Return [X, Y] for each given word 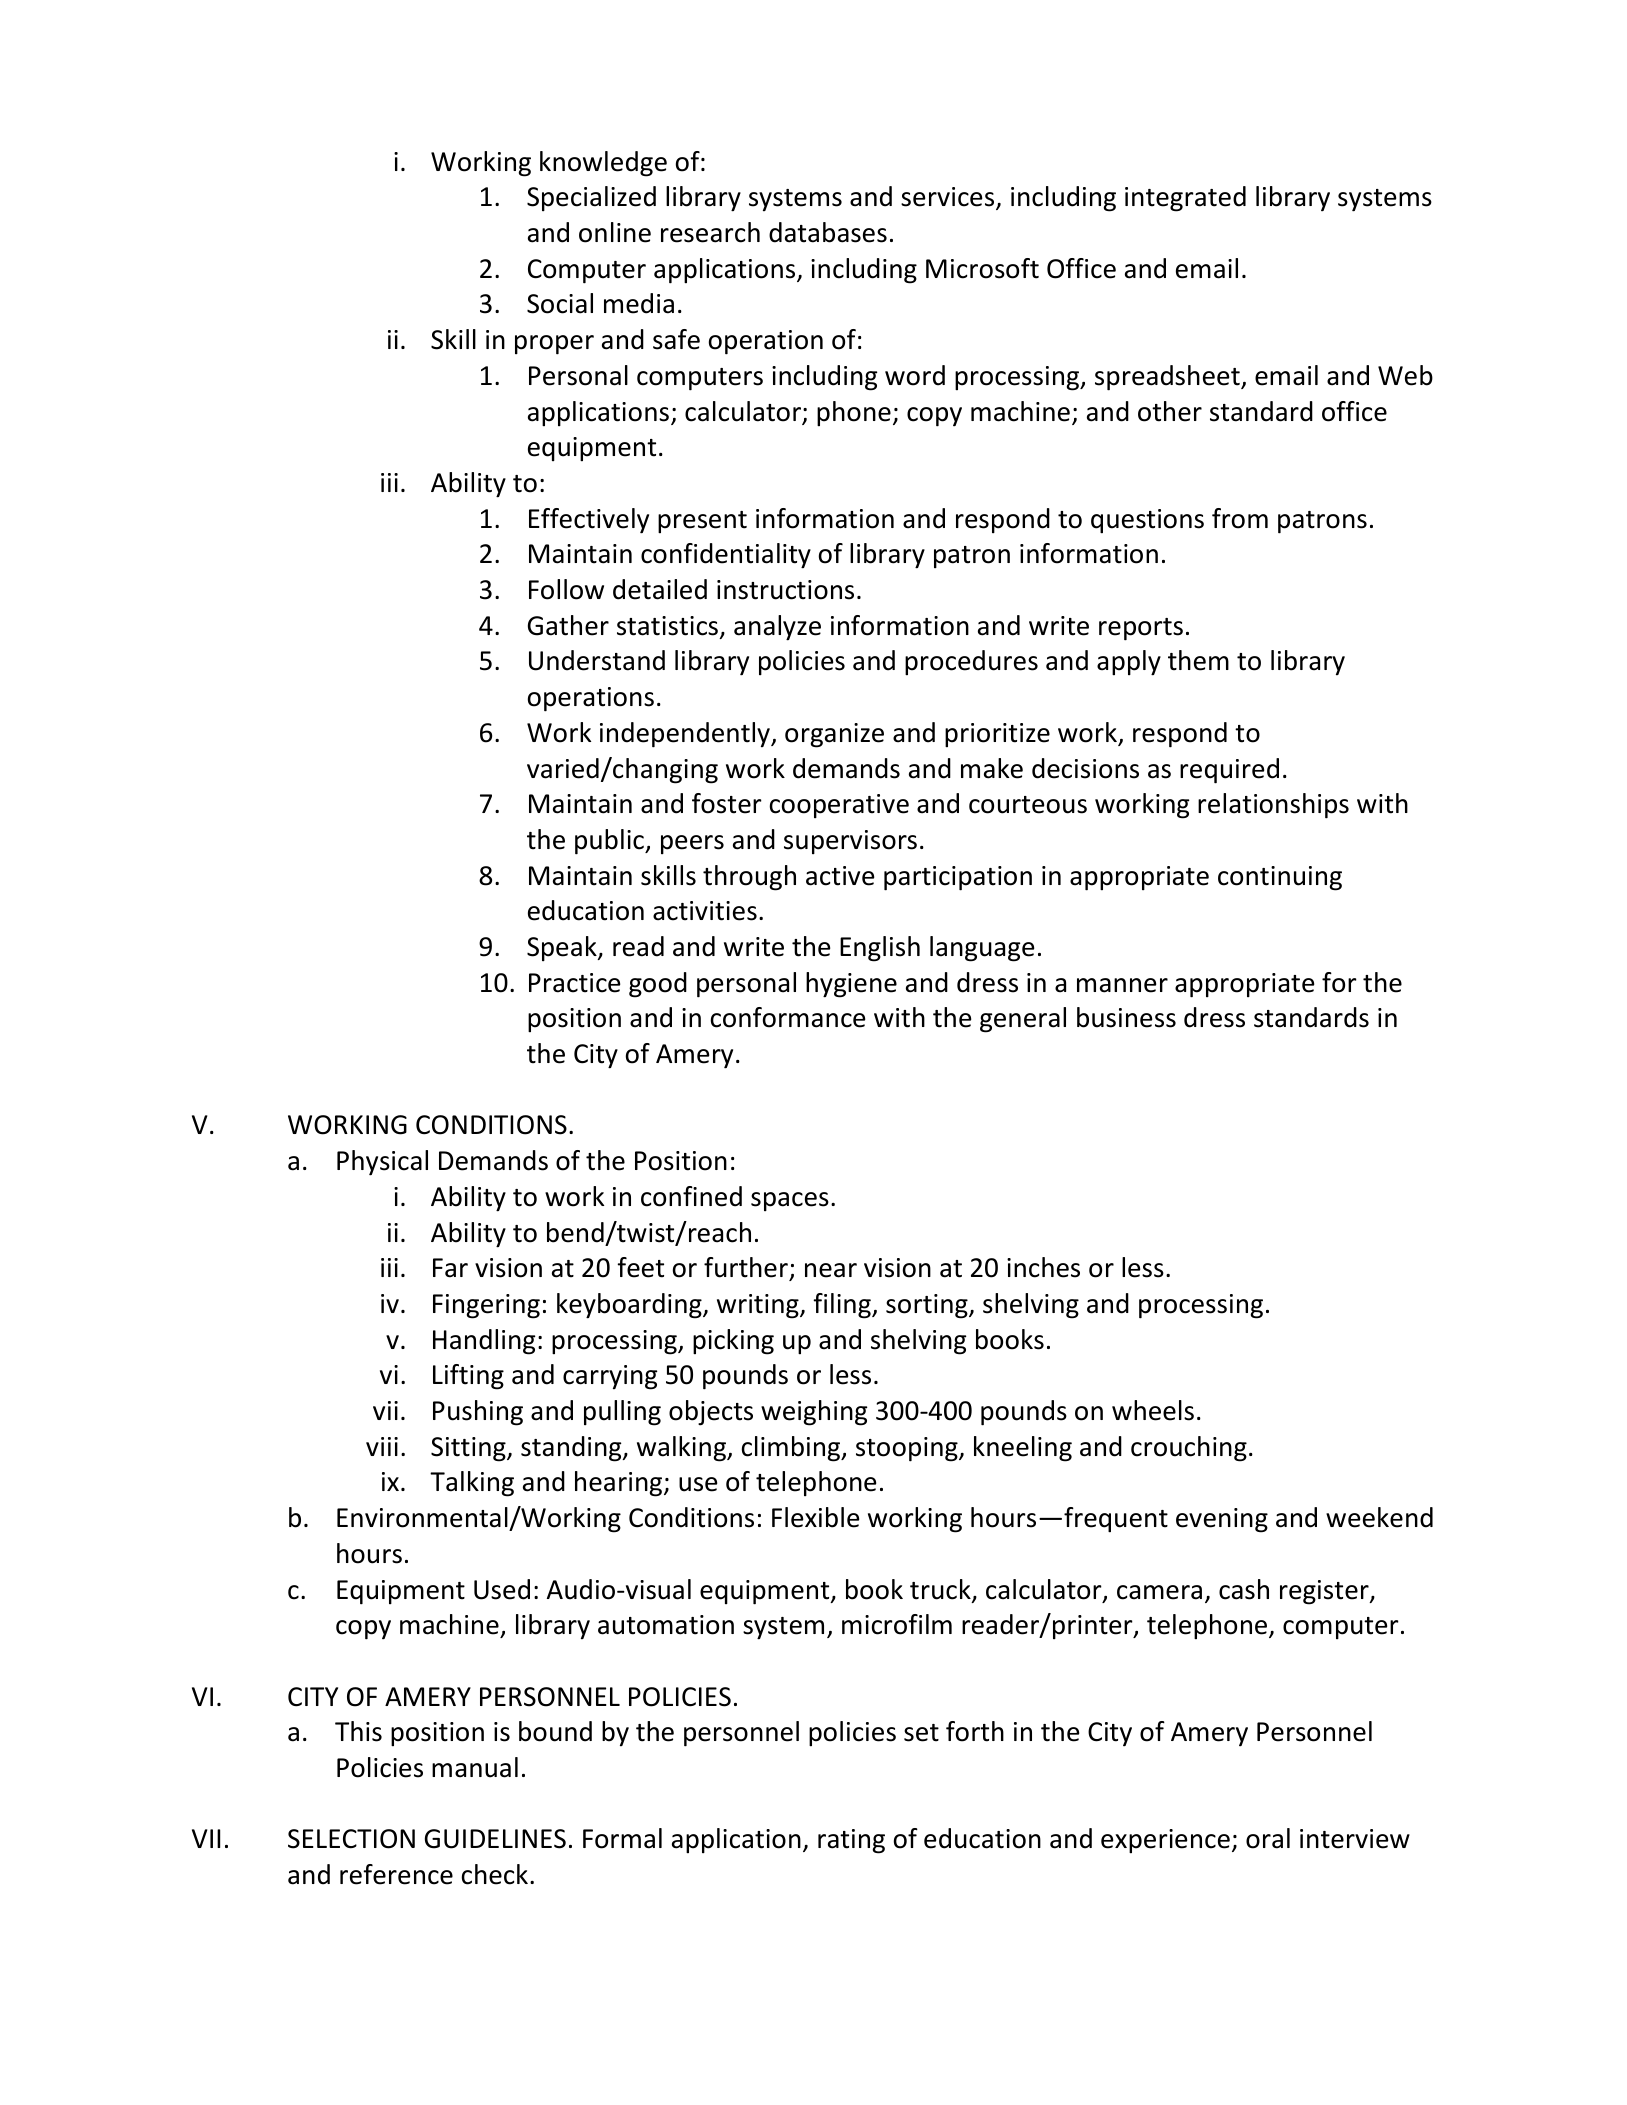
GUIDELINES [495, 1839]
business [1126, 1017]
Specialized [591, 198]
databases [828, 232]
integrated [1185, 199]
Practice [575, 983]
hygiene [851, 985]
